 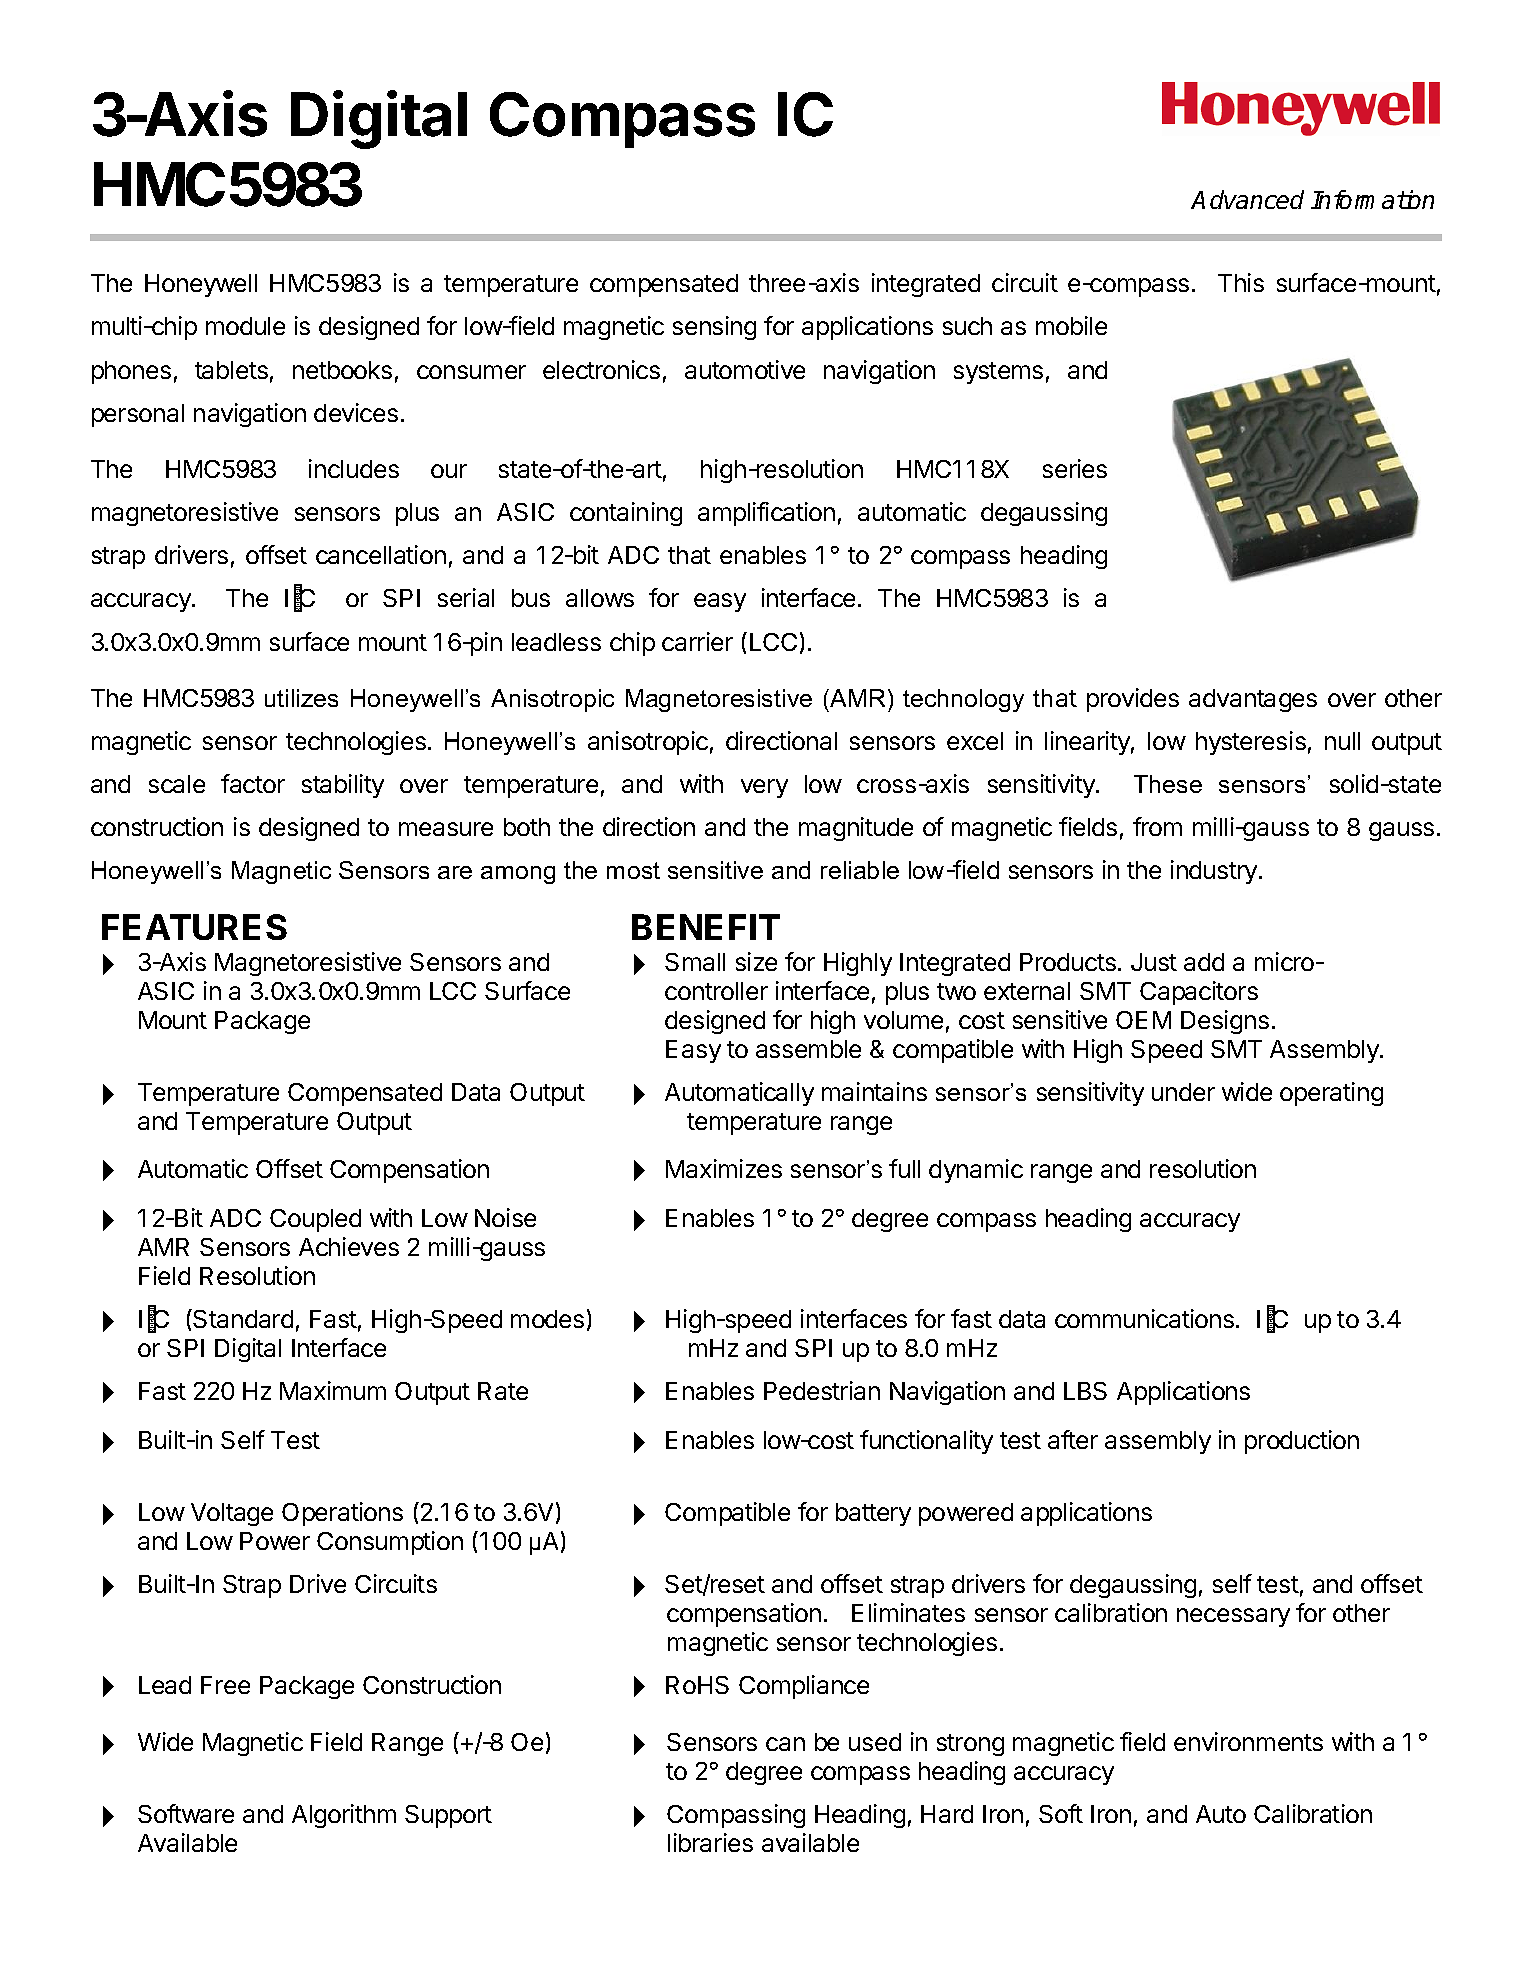 I want to click on assemble, so click(x=808, y=1049).
